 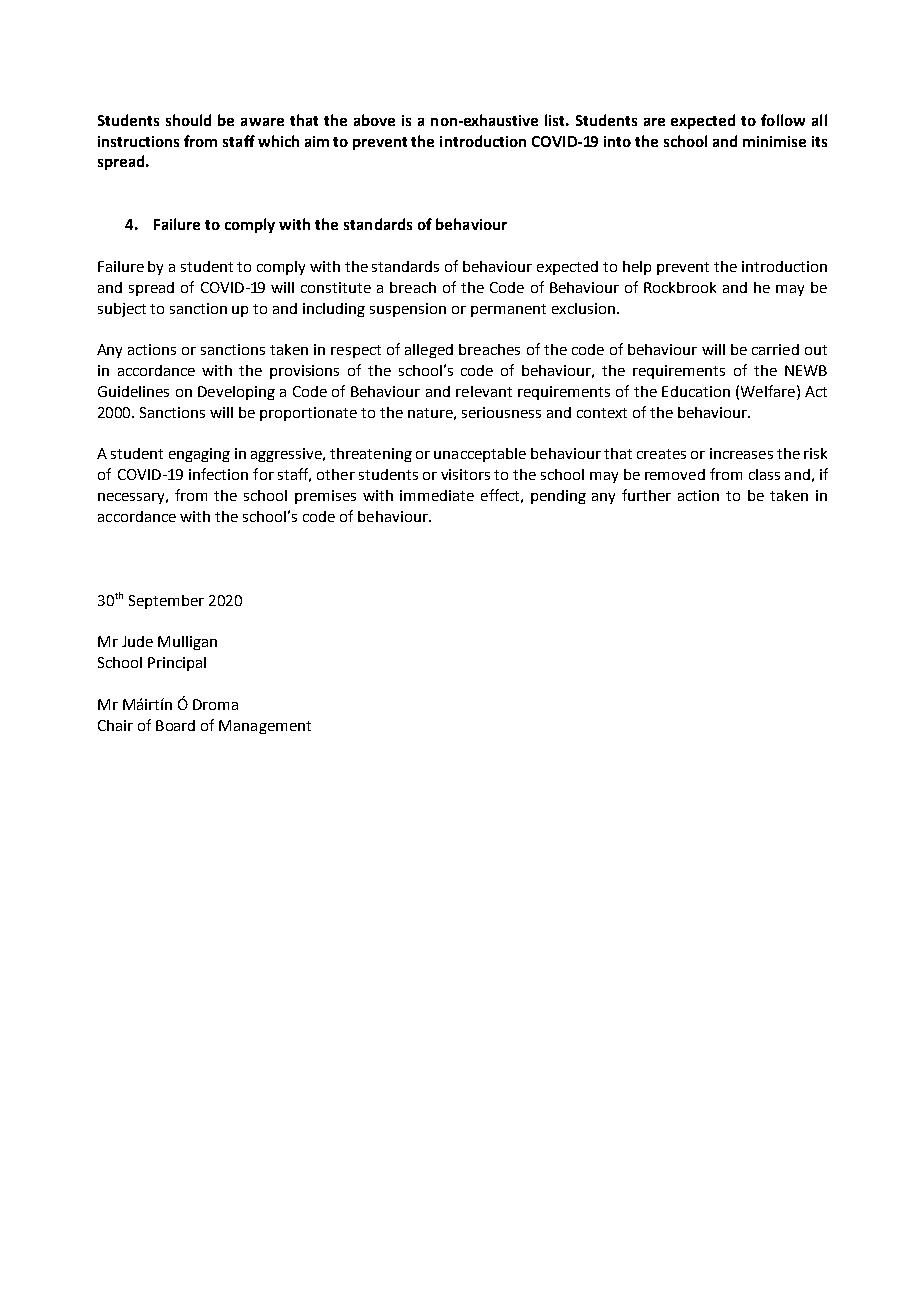 What do you see at coordinates (236, 393) in the screenshot?
I see `Developing` at bounding box center [236, 393].
